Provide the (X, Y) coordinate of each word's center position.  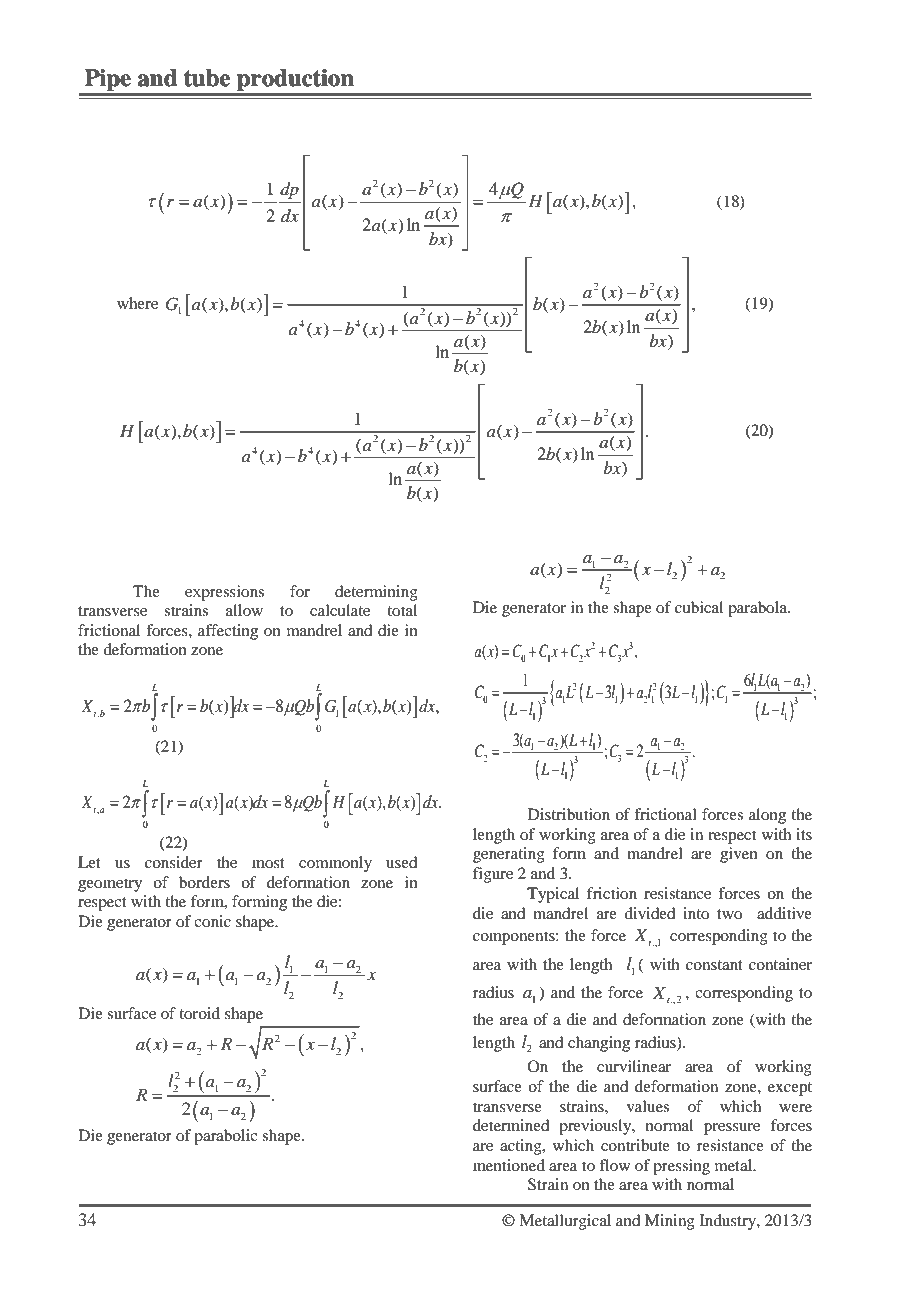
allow (244, 610)
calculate (340, 610)
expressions (224, 593)
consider (174, 862)
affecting (228, 632)
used (401, 862)
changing (599, 1044)
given (739, 855)
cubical (699, 607)
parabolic (225, 1137)
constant (714, 965)
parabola (759, 609)
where (137, 303)
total (402, 610)
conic (212, 921)
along (767, 816)
